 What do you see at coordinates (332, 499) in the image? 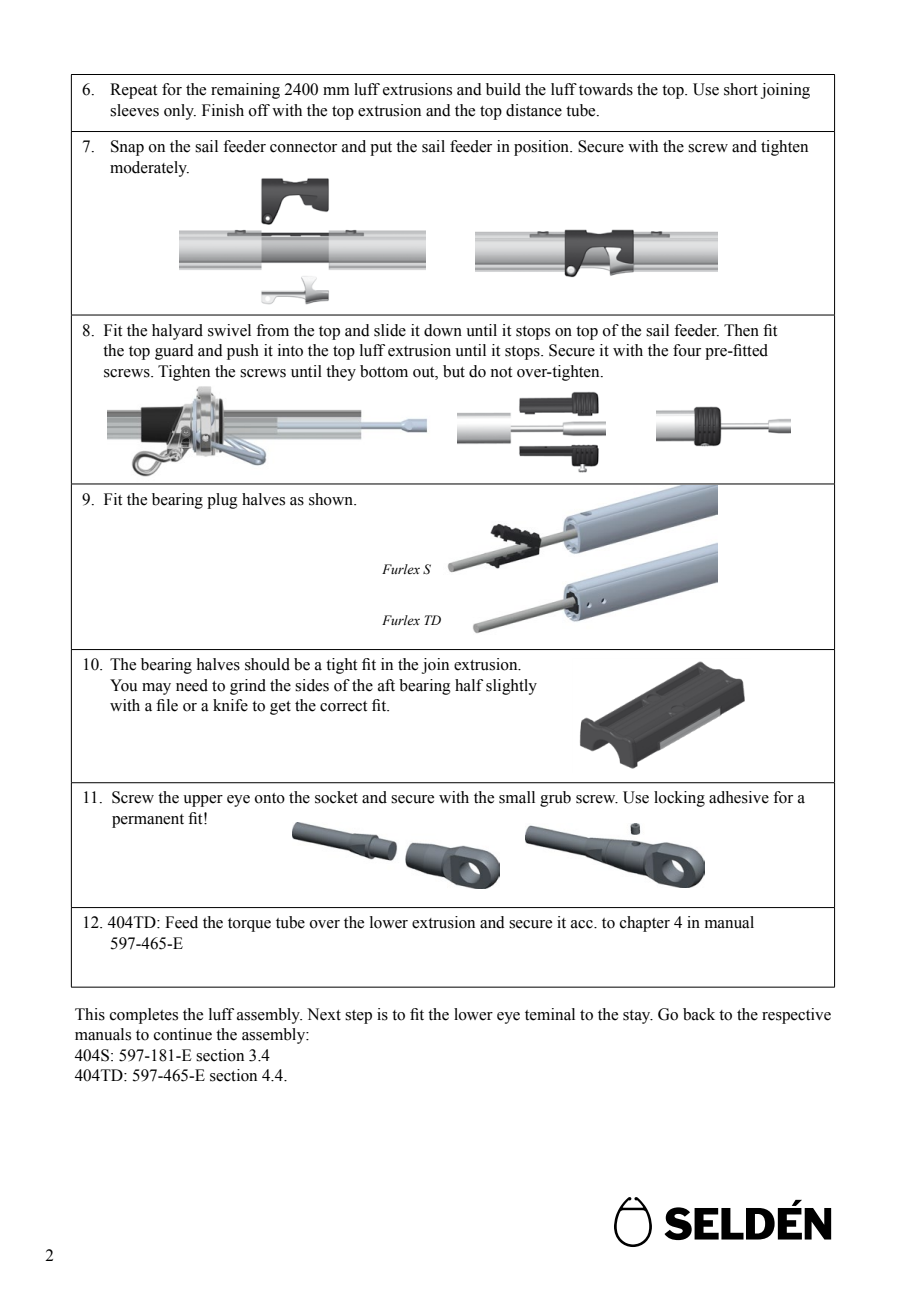
I see `shown` at bounding box center [332, 499].
